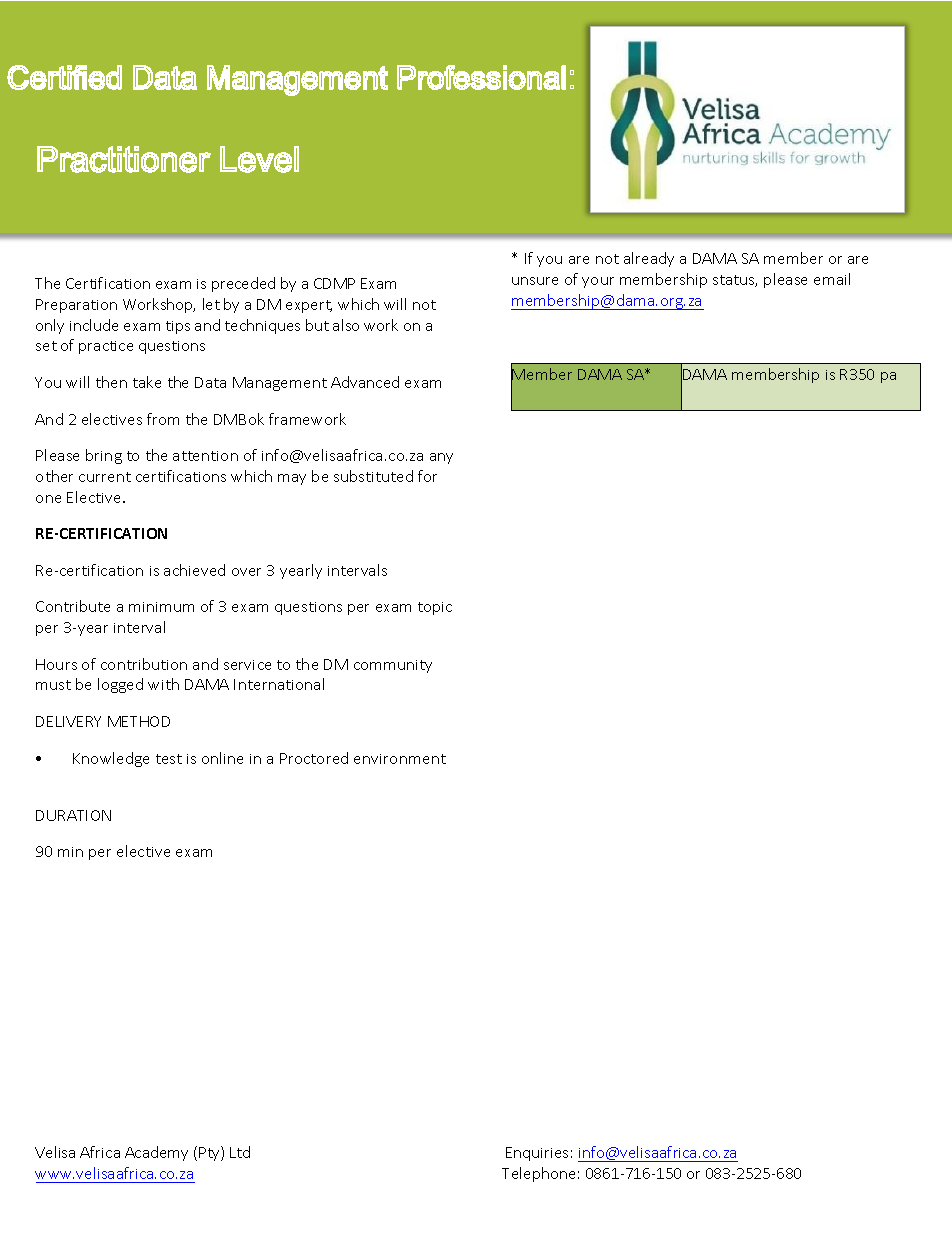 Image resolution: width=952 pixels, height=1233 pixels. Describe the element at coordinates (535, 281) in the screenshot. I see `unsure` at that location.
